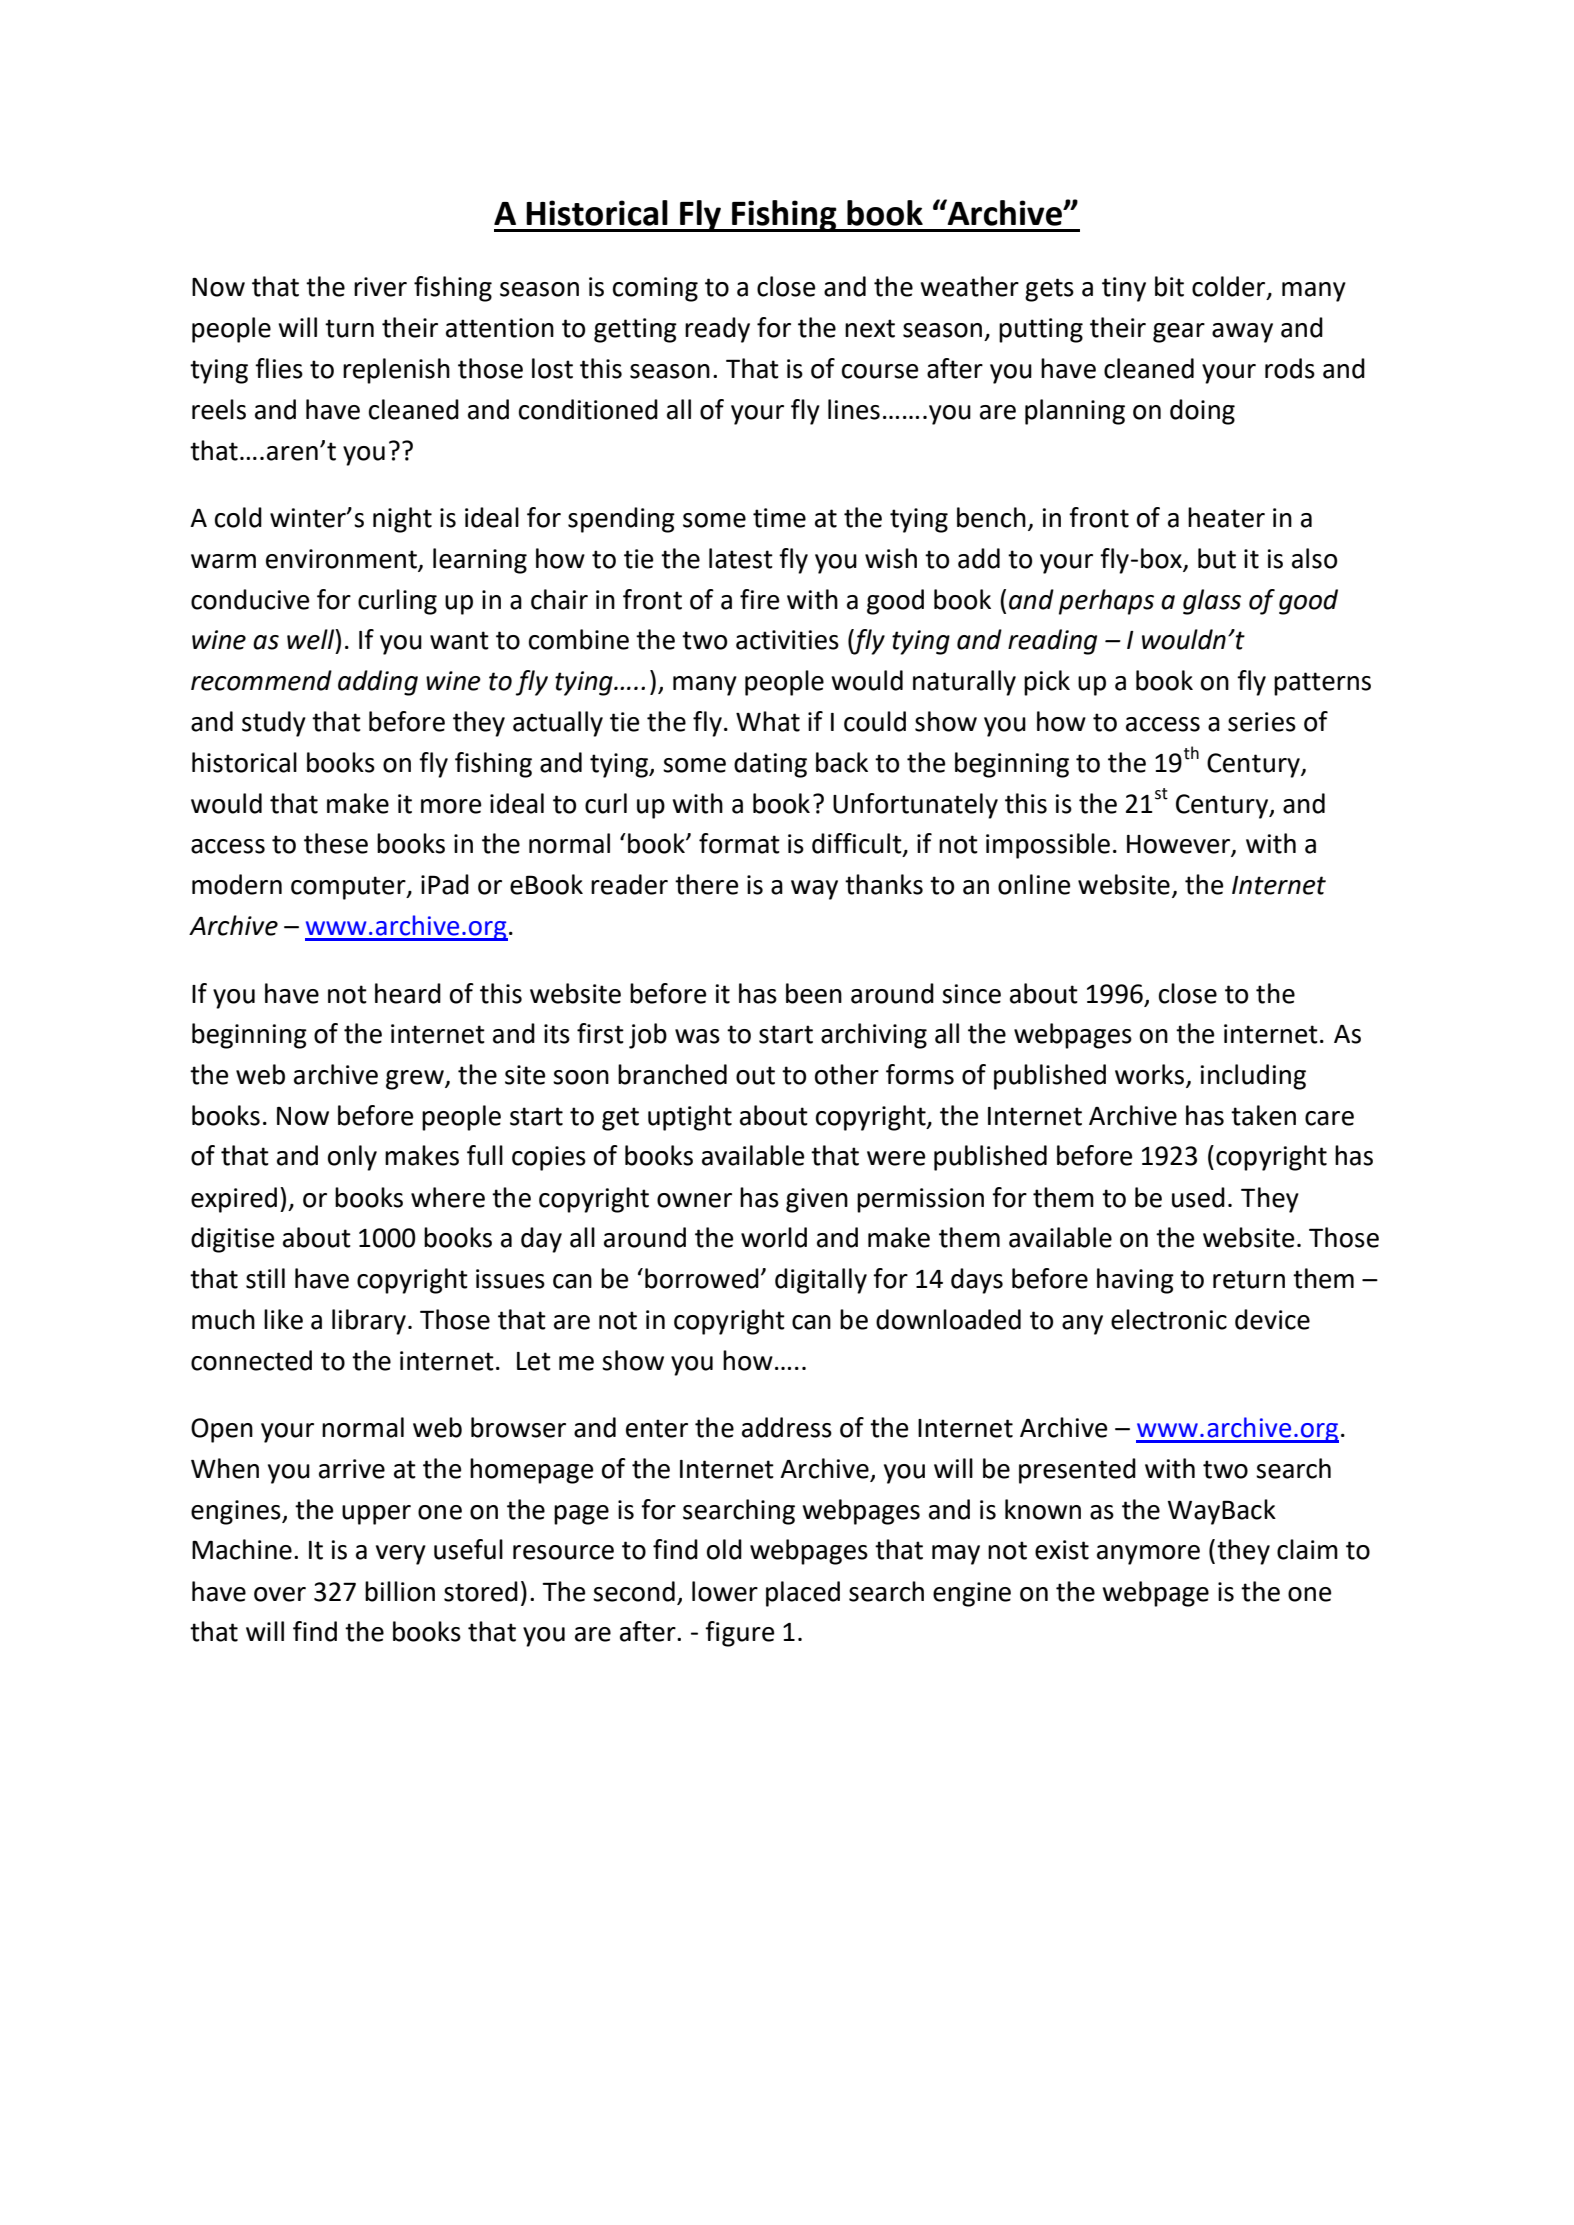 This document has width=1574, height=2225. What do you see at coordinates (416, 1080) in the document?
I see `grew` at bounding box center [416, 1080].
